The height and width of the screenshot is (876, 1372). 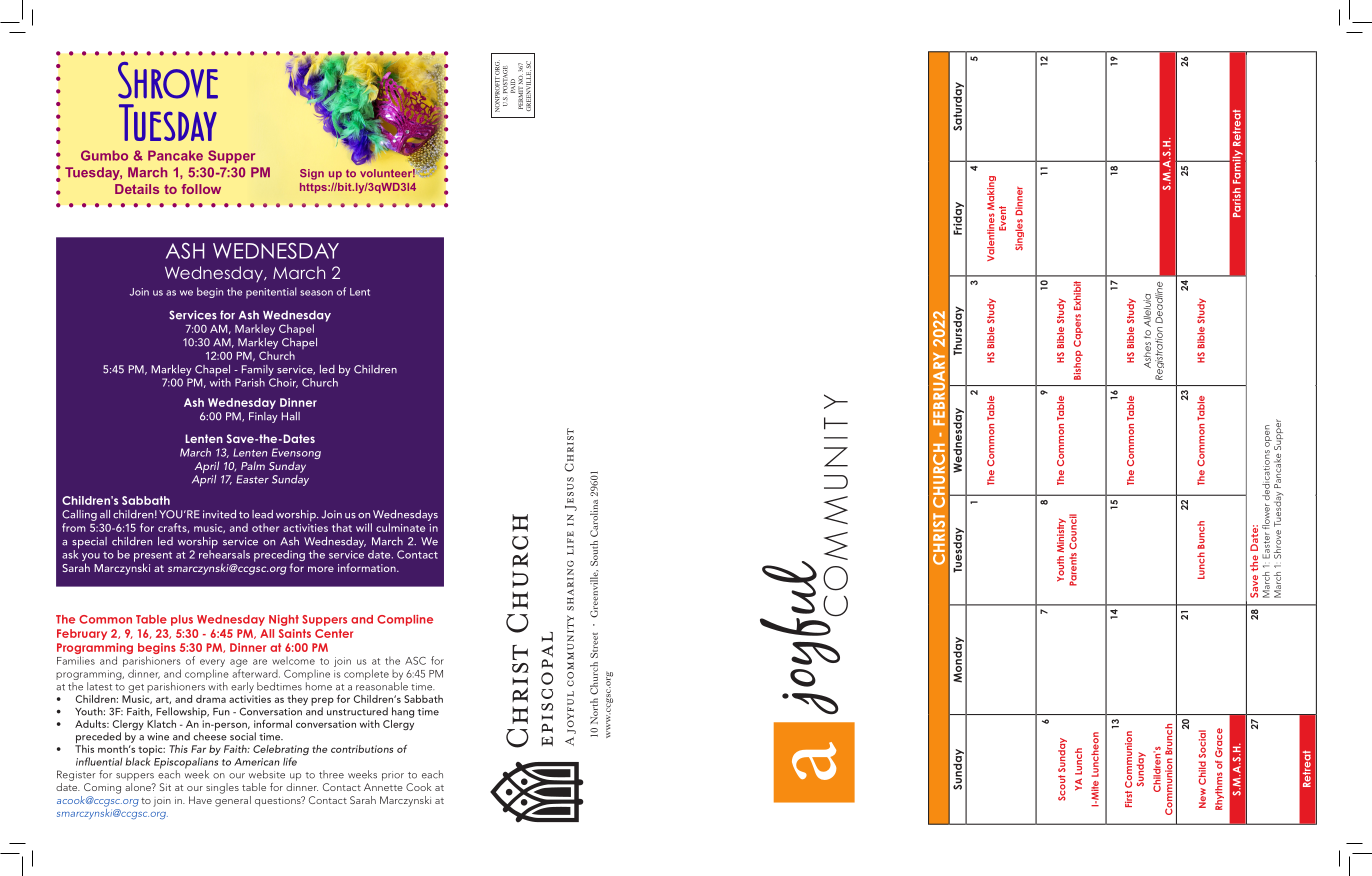 I want to click on Hall, so click(x=291, y=416).
